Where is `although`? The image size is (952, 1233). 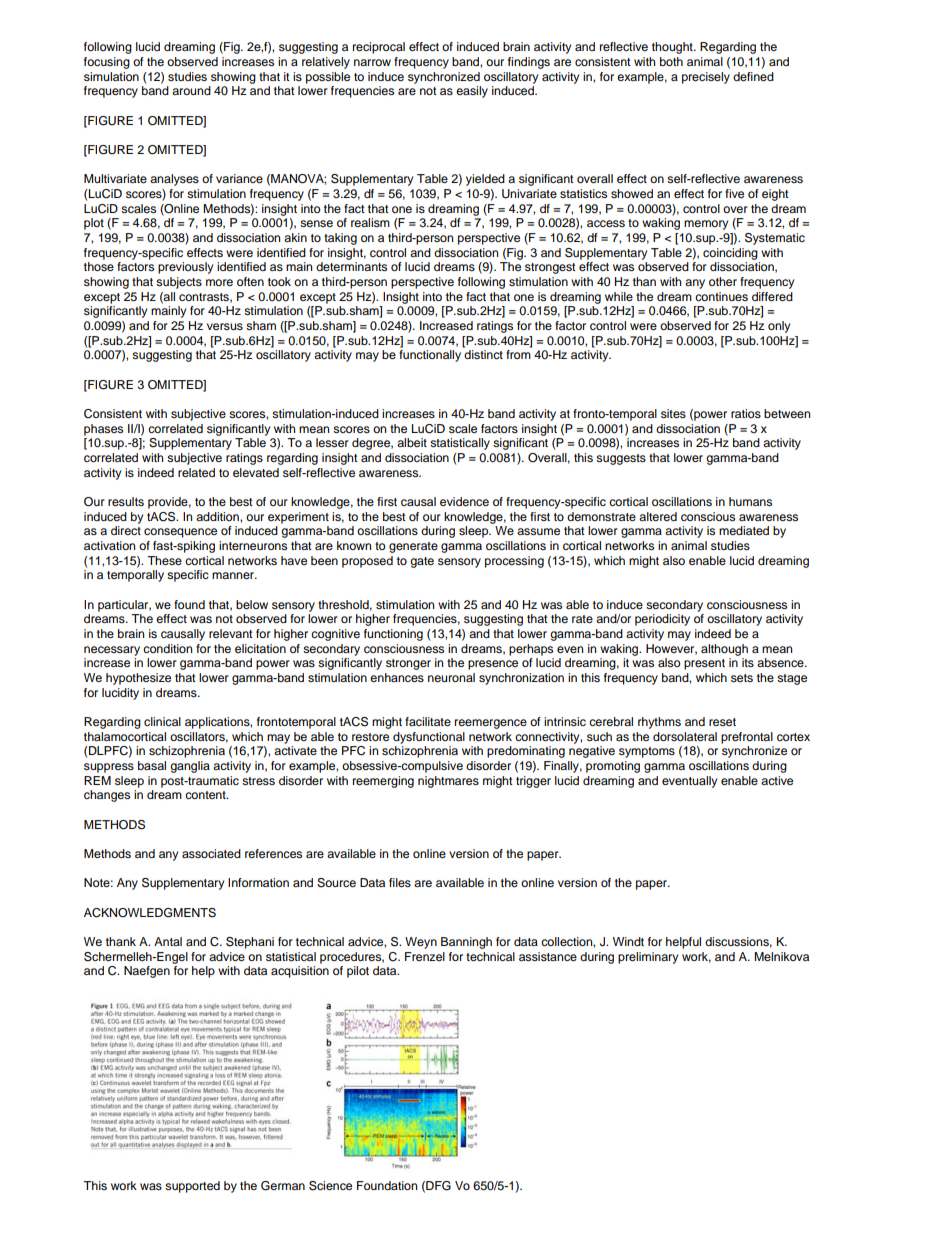
although is located at coordinates (724, 650).
